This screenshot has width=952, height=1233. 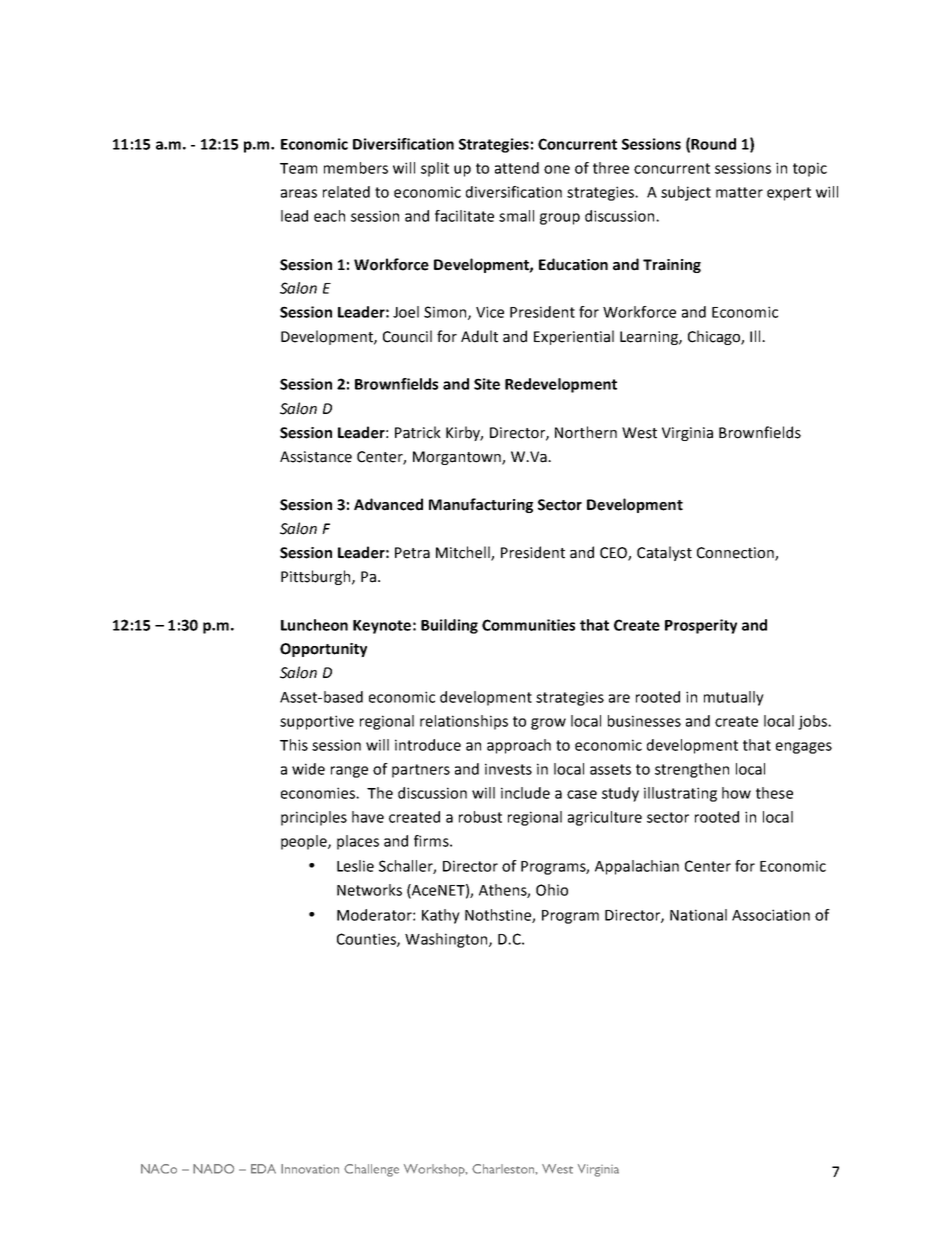 What do you see at coordinates (308, 769) in the screenshot?
I see `wide` at bounding box center [308, 769].
